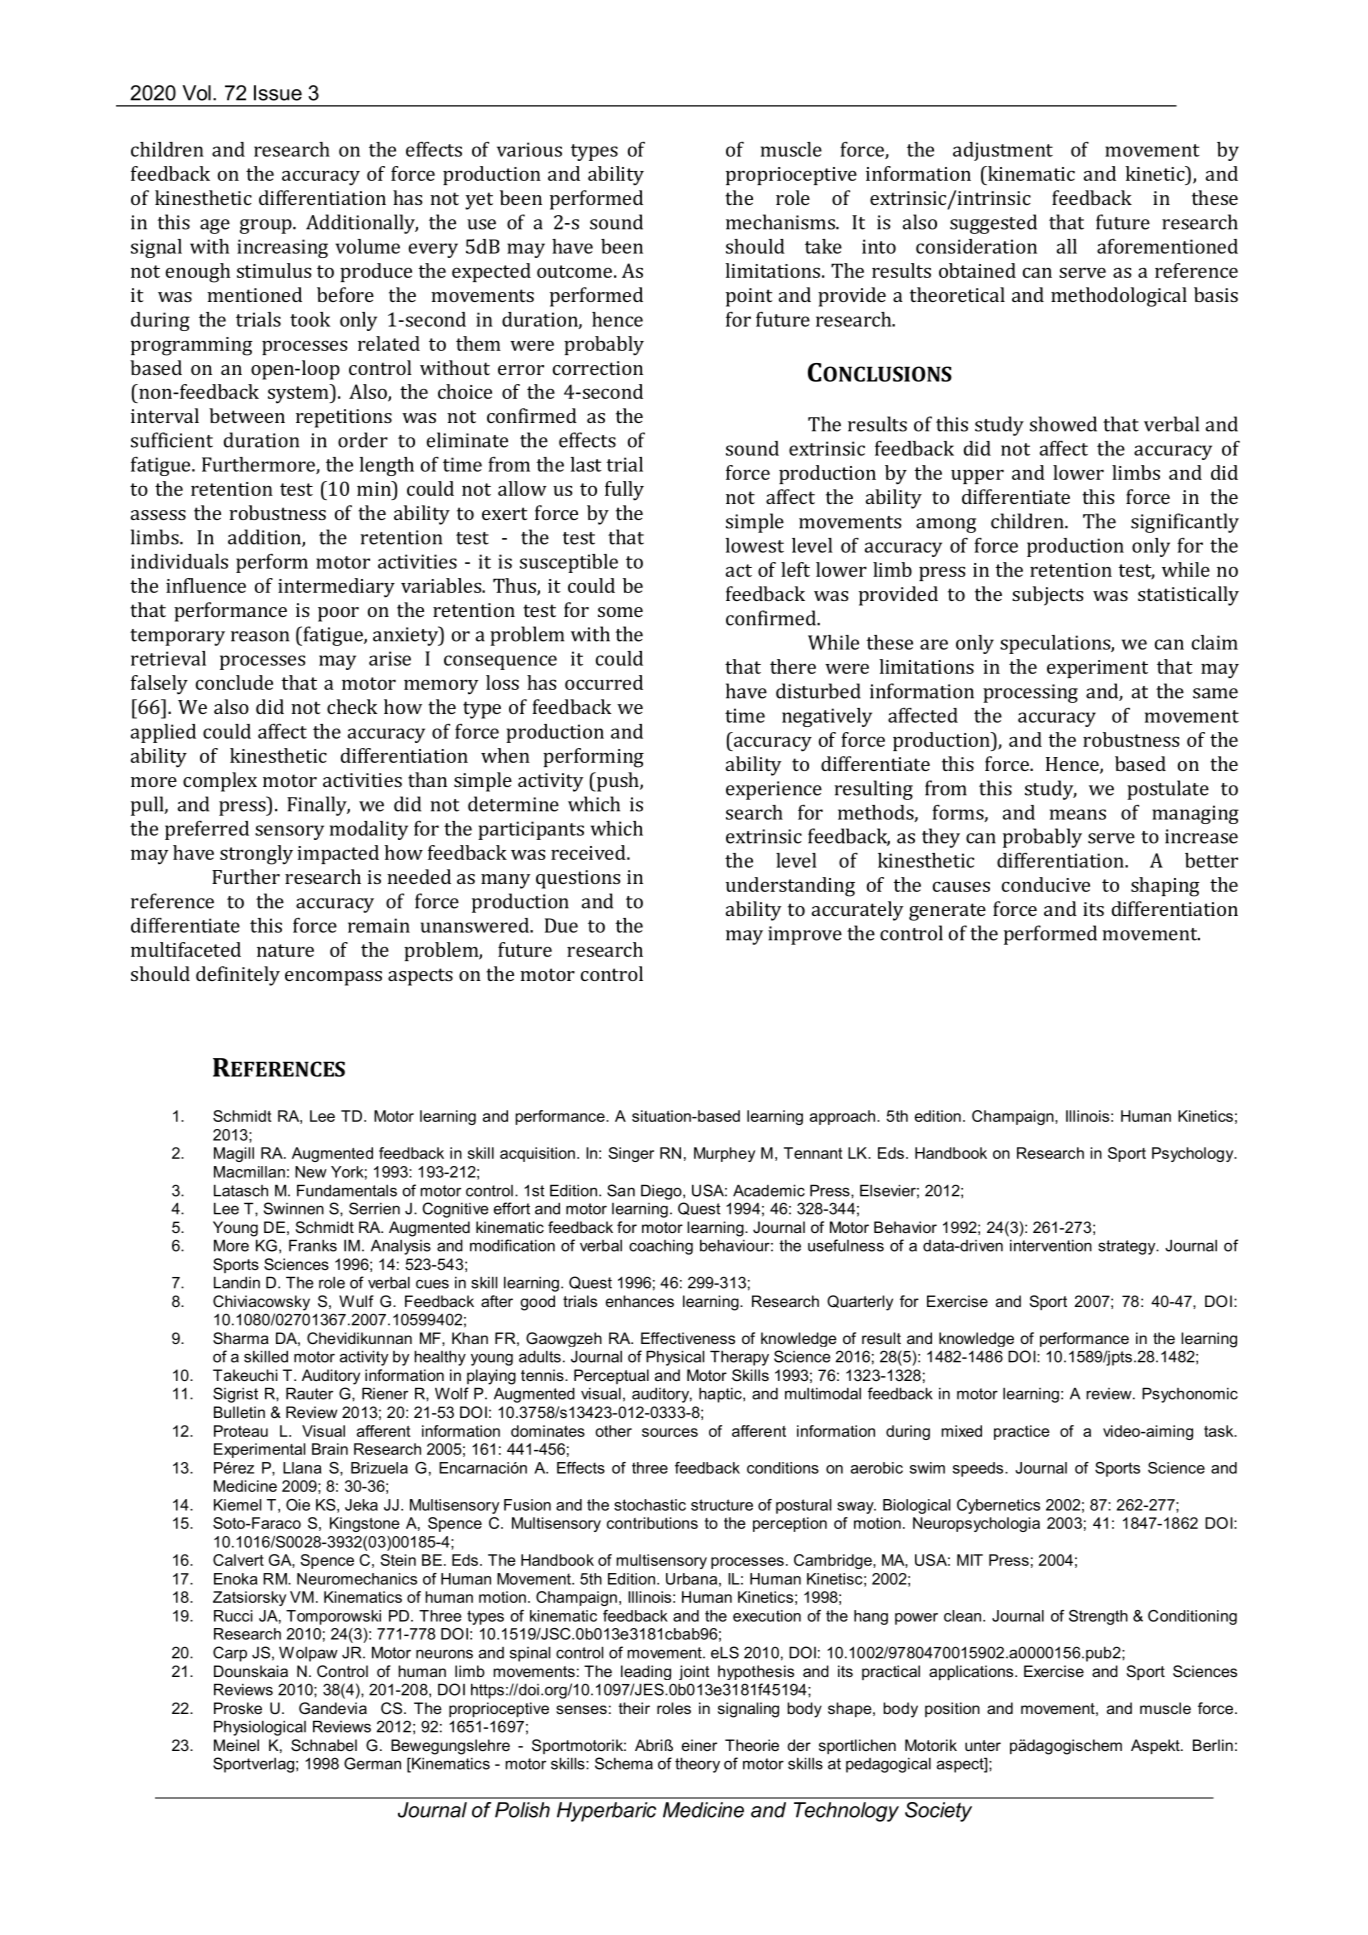 The width and height of the page is (1368, 1935). Describe the element at coordinates (697, 1765) in the page. I see `theory` at that location.
